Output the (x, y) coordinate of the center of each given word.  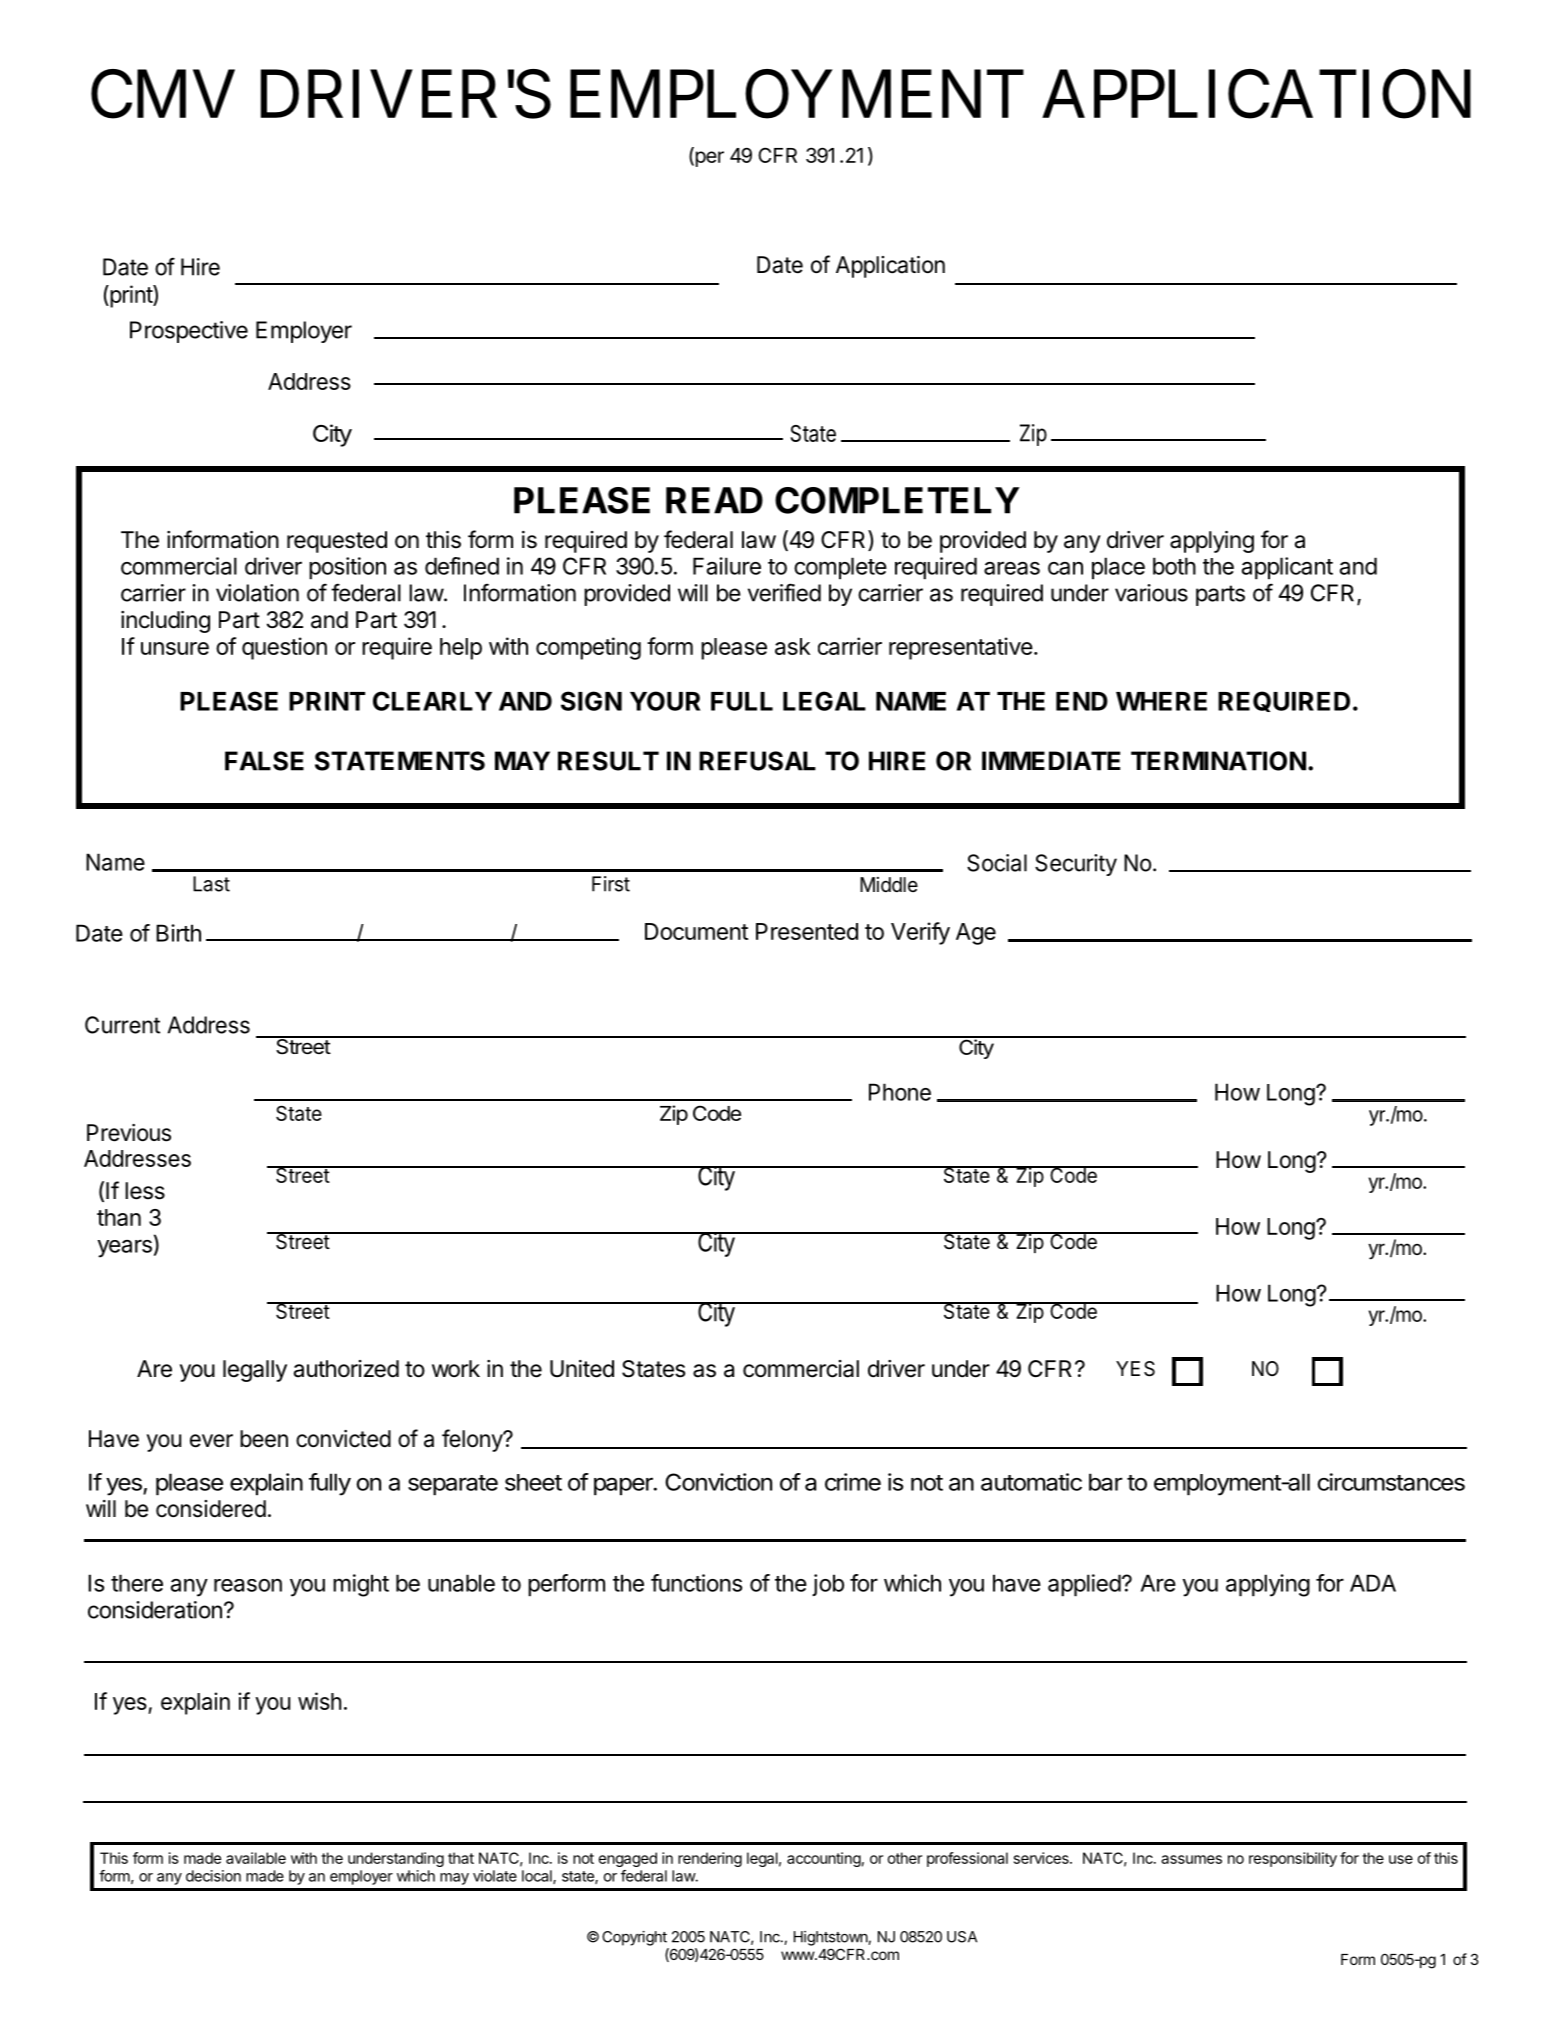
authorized (346, 1369)
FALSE (264, 761)
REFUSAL (757, 761)
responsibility (1293, 1859)
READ (714, 500)
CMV (163, 94)
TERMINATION (1218, 761)
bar (1106, 1482)
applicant (1287, 568)
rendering (710, 1859)
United (582, 1369)
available (256, 1858)
